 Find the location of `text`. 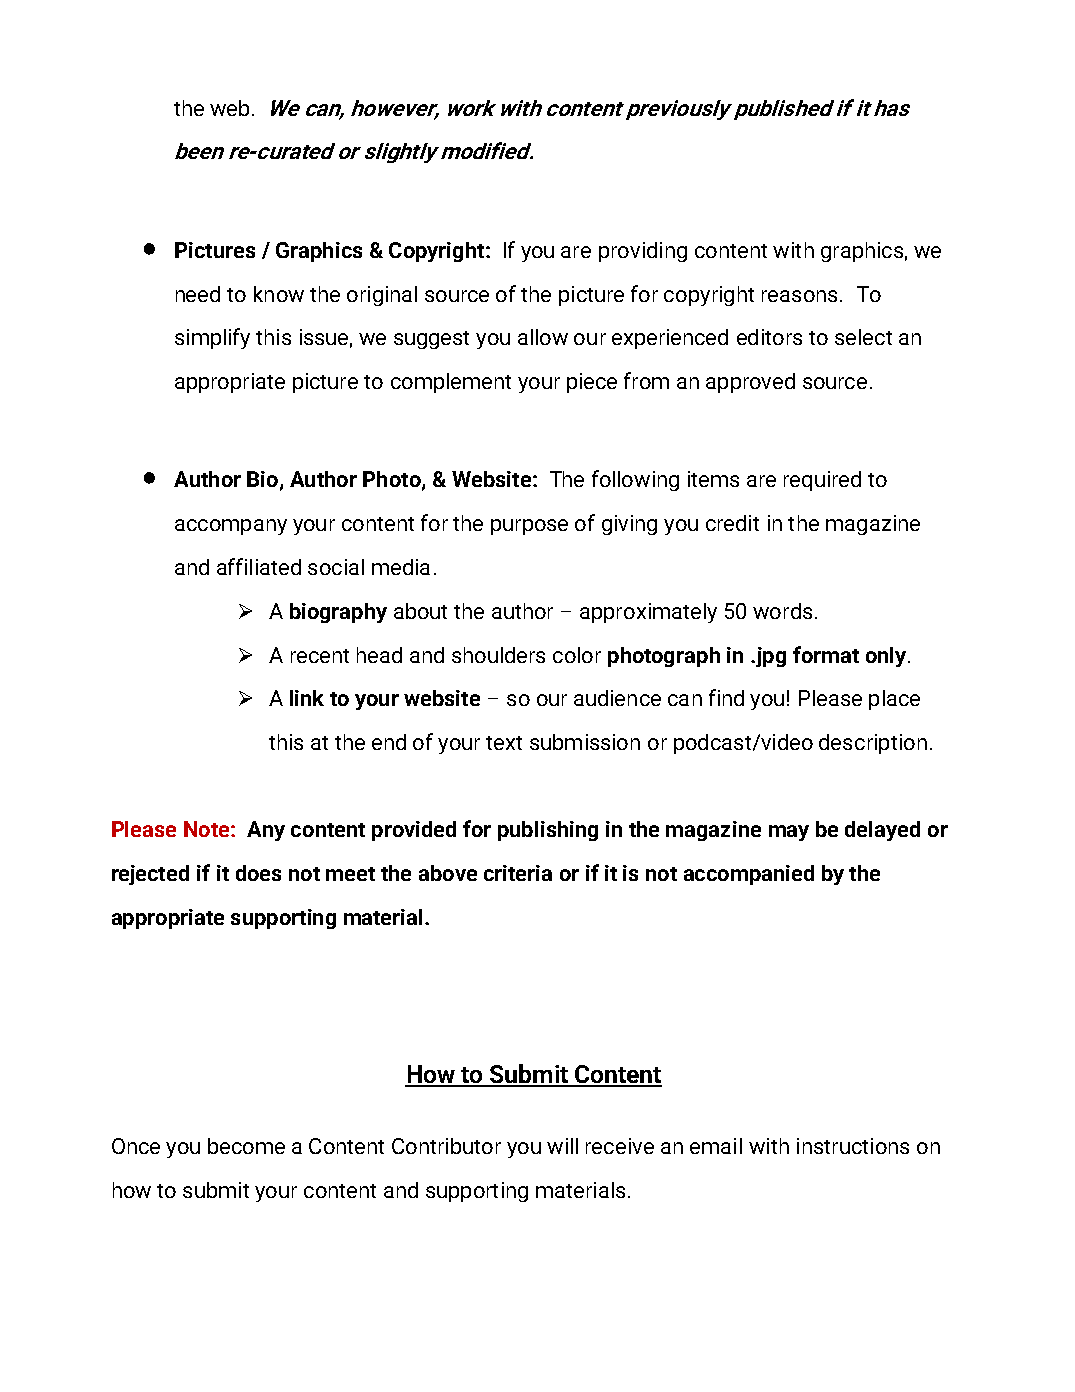

text is located at coordinates (504, 743).
